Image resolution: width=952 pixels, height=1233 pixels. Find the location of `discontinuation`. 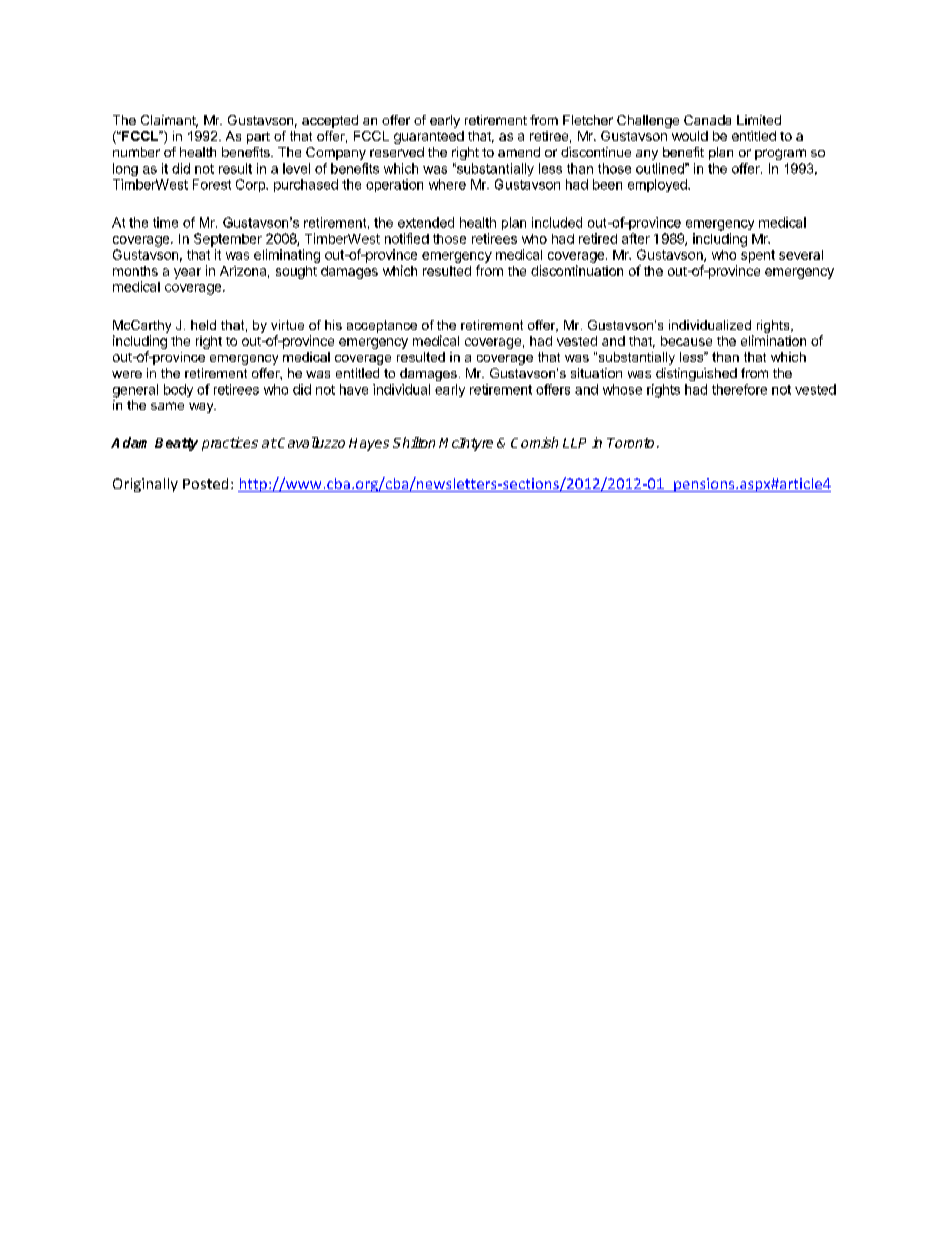

discontinuation is located at coordinates (577, 270).
